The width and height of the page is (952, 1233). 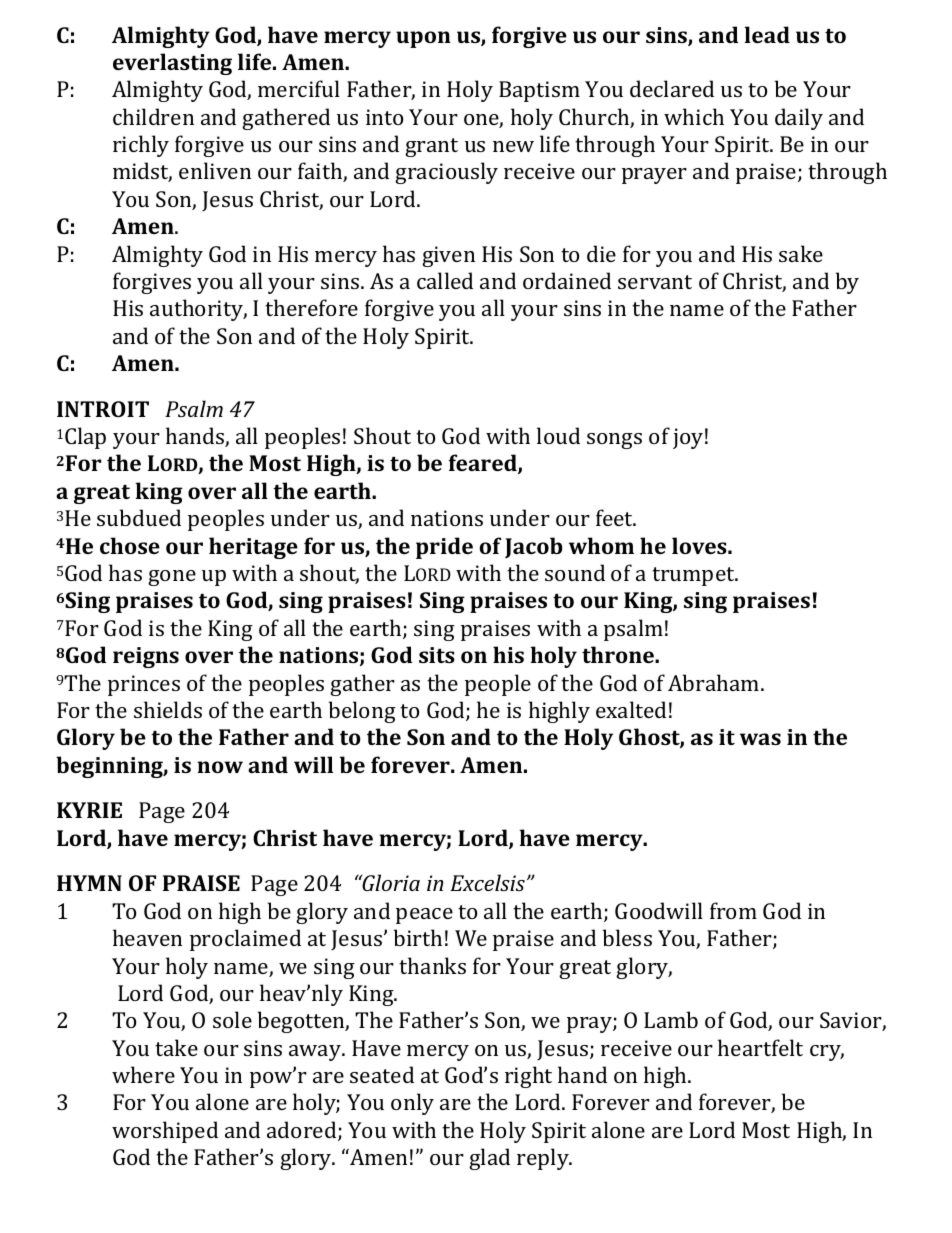 What do you see at coordinates (172, 64) in the page?
I see `everlasting` at bounding box center [172, 64].
